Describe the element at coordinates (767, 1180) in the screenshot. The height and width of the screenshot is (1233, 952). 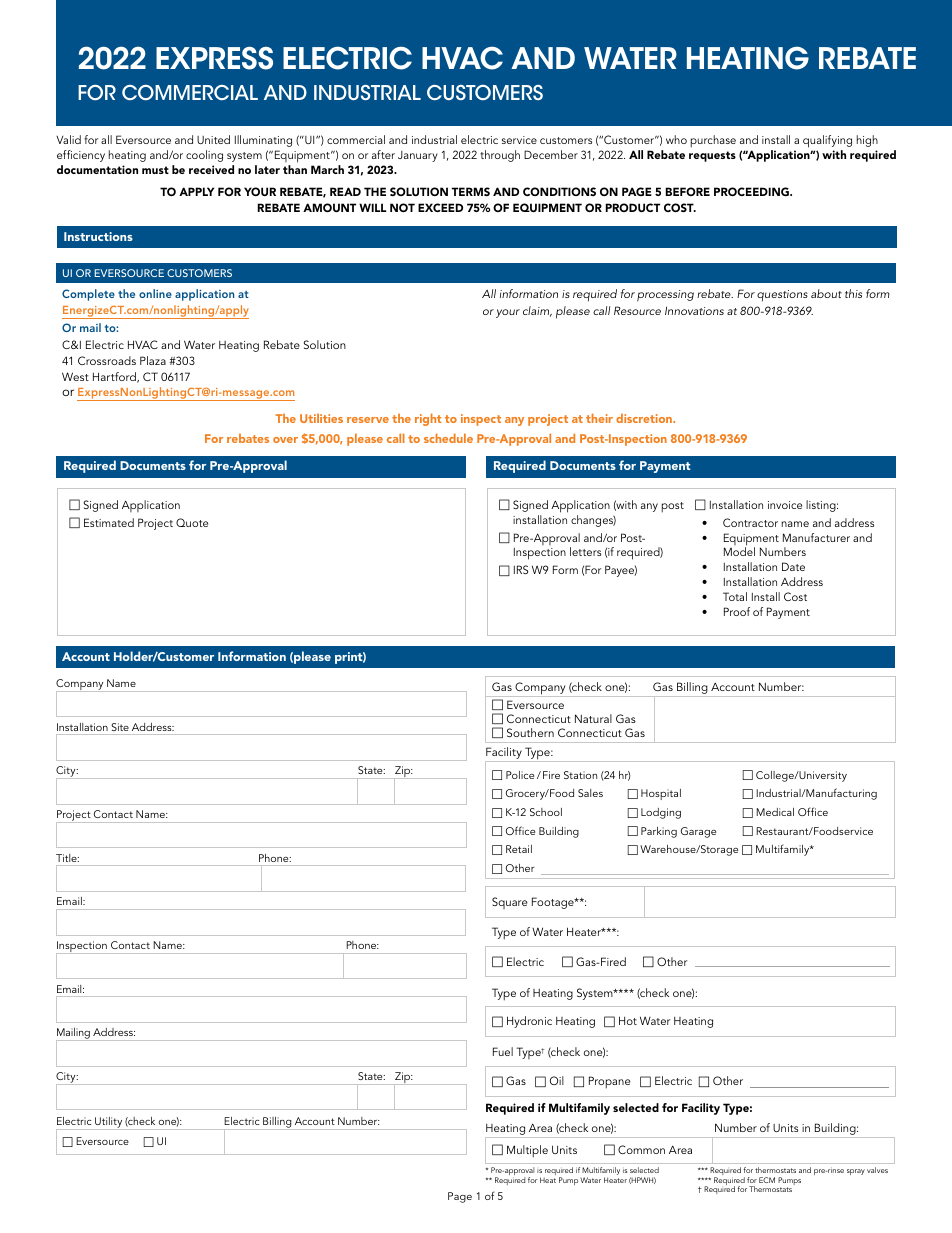
I see `ECM` at that location.
